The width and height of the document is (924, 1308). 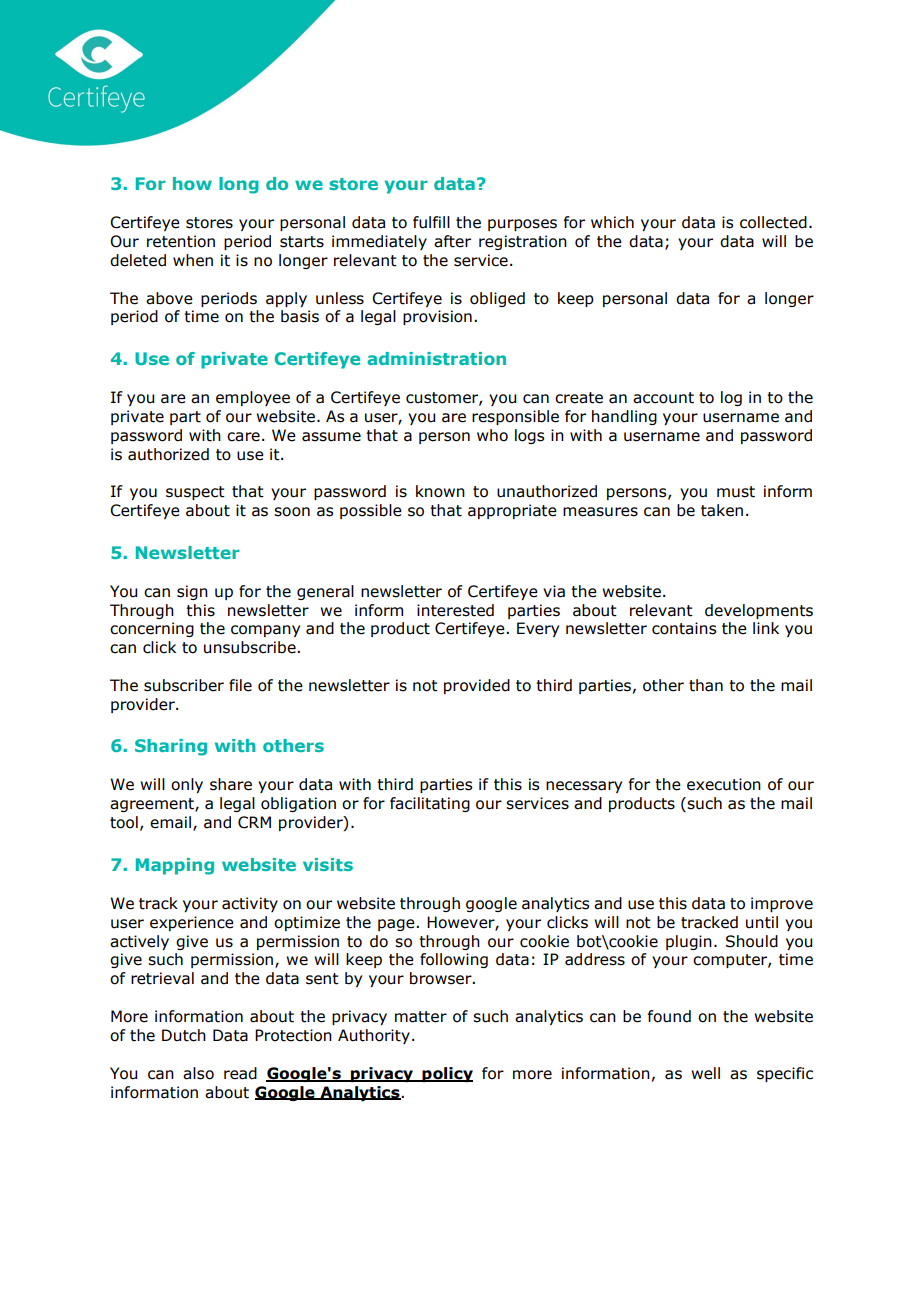 I want to click on Mapping, so click(x=175, y=866).
